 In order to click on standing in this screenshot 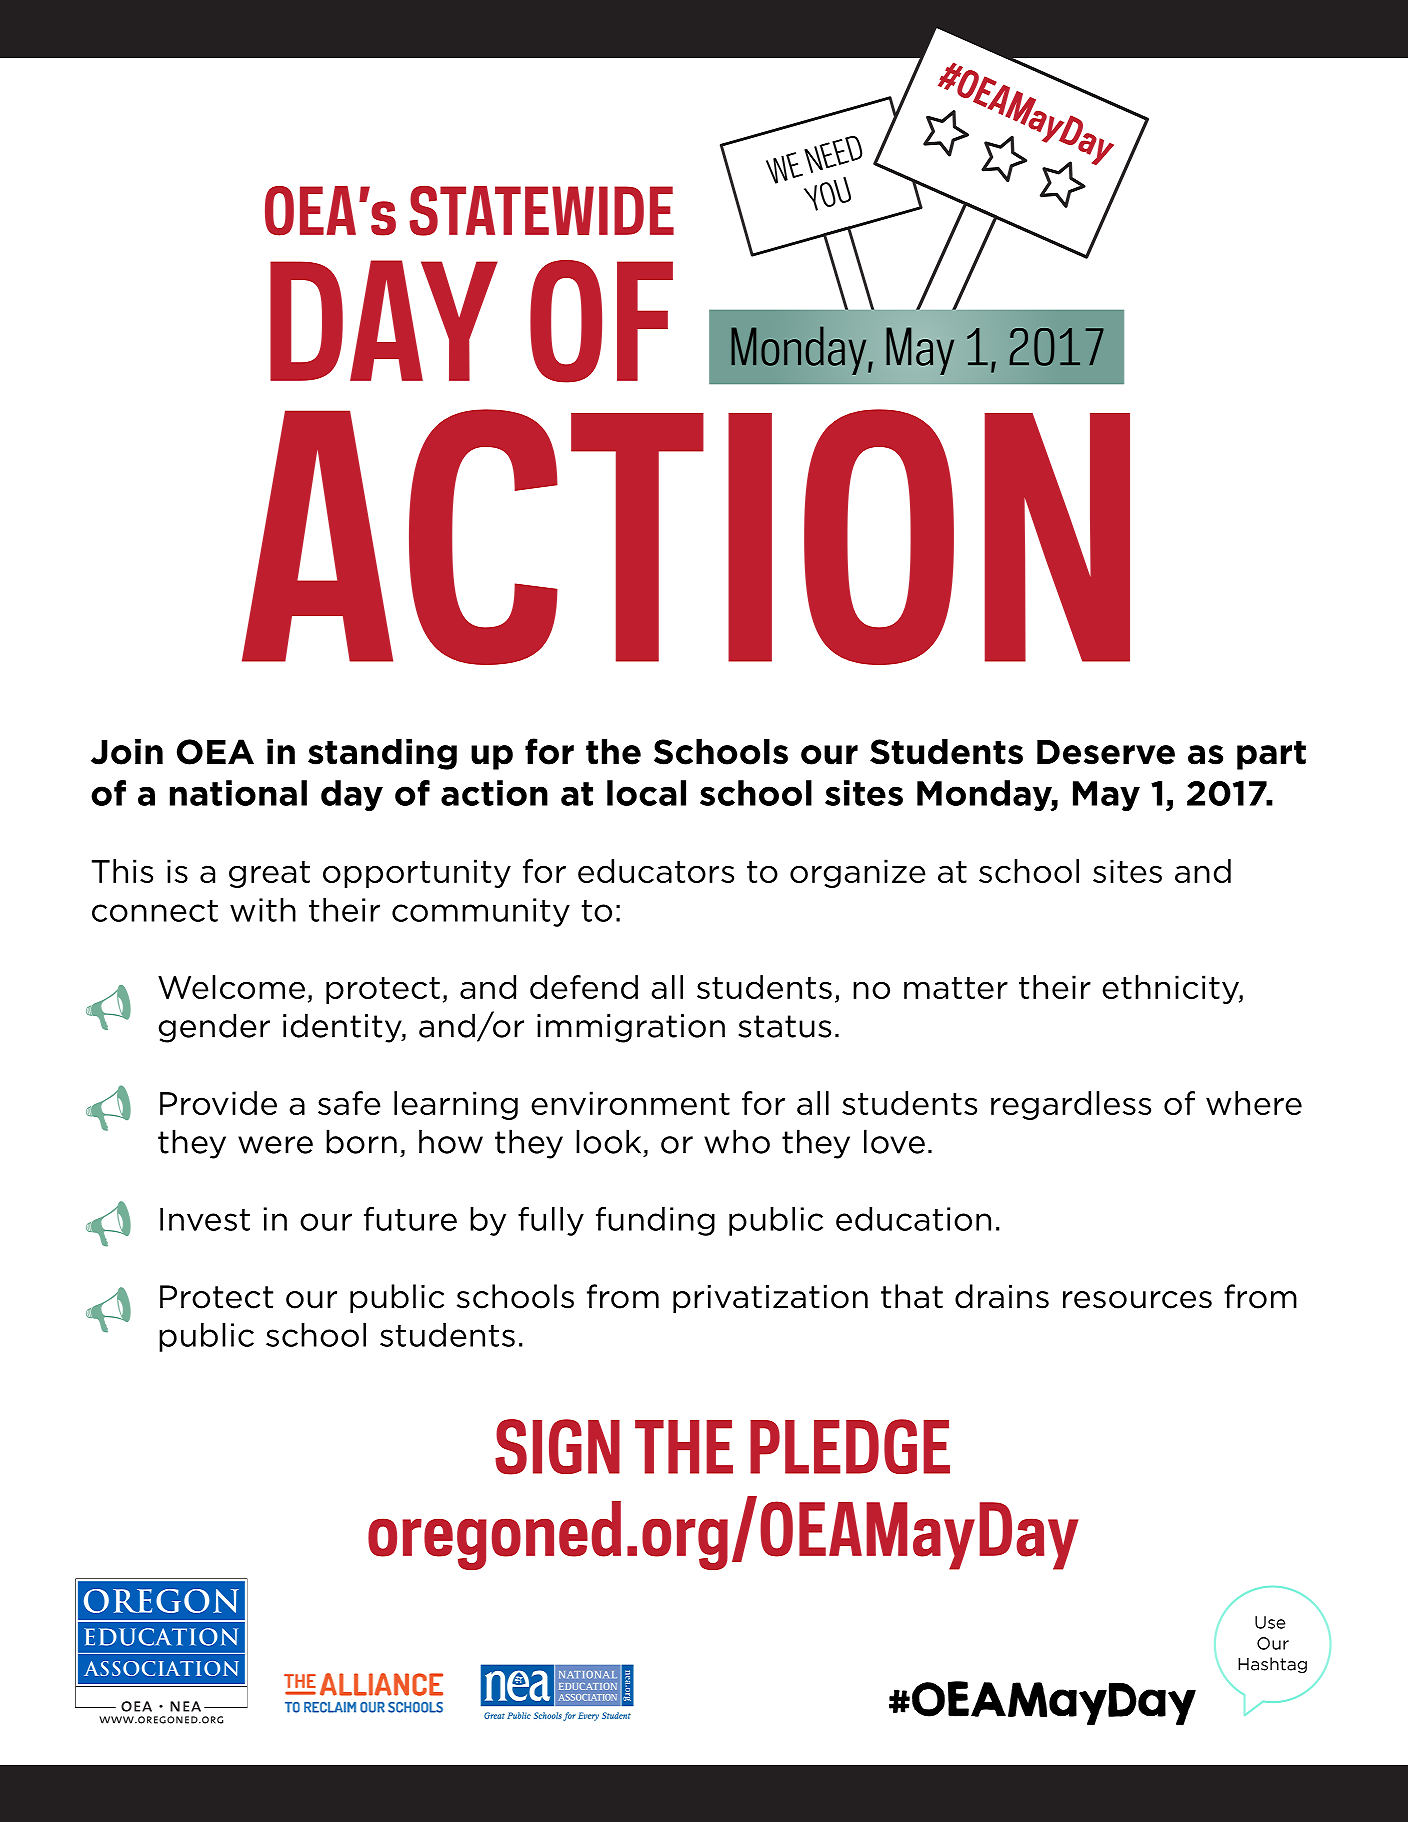, I will do `click(382, 754)`.
